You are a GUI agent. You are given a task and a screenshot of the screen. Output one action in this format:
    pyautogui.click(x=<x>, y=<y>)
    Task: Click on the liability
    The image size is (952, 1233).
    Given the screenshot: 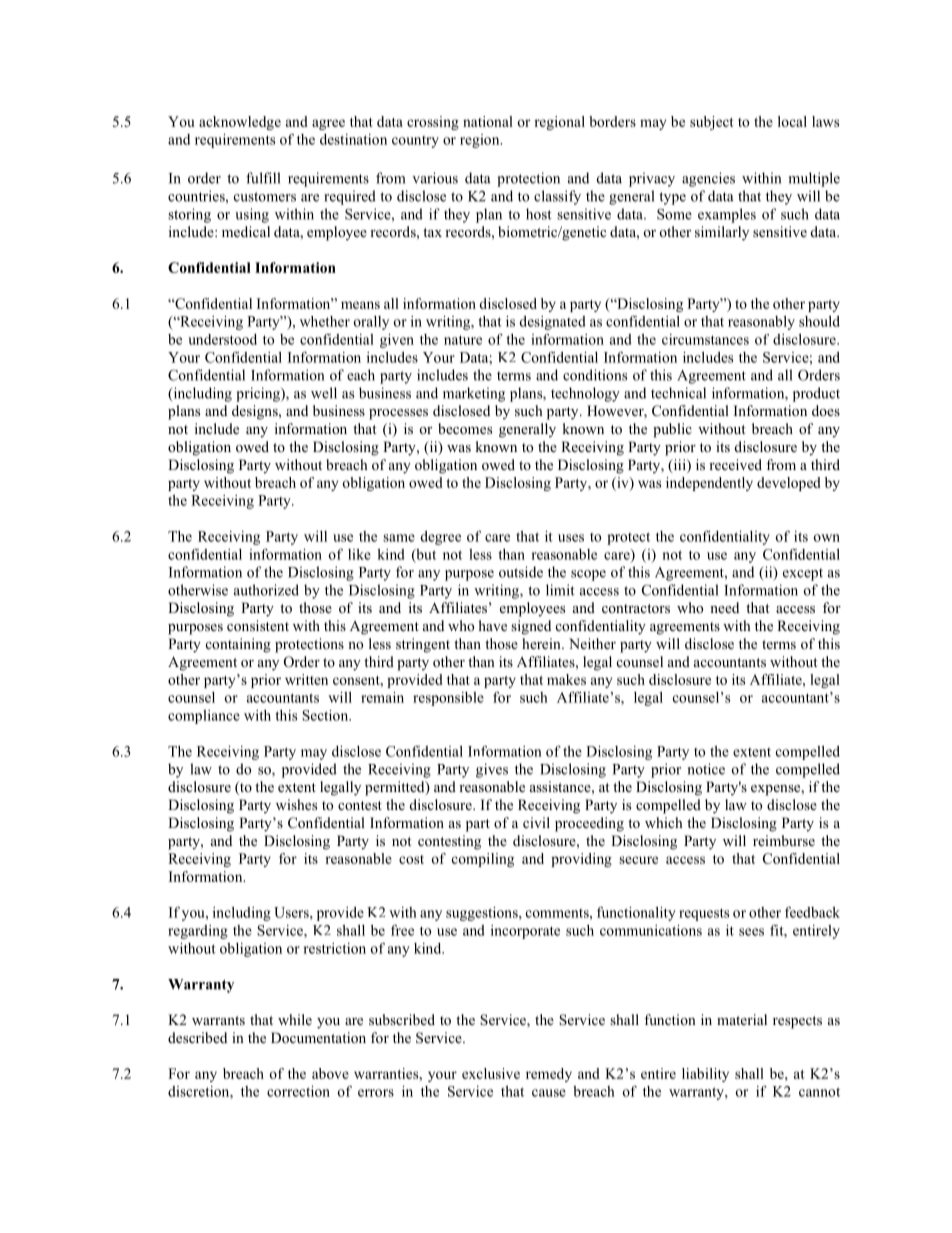 What is the action you would take?
    pyautogui.click(x=705, y=1075)
